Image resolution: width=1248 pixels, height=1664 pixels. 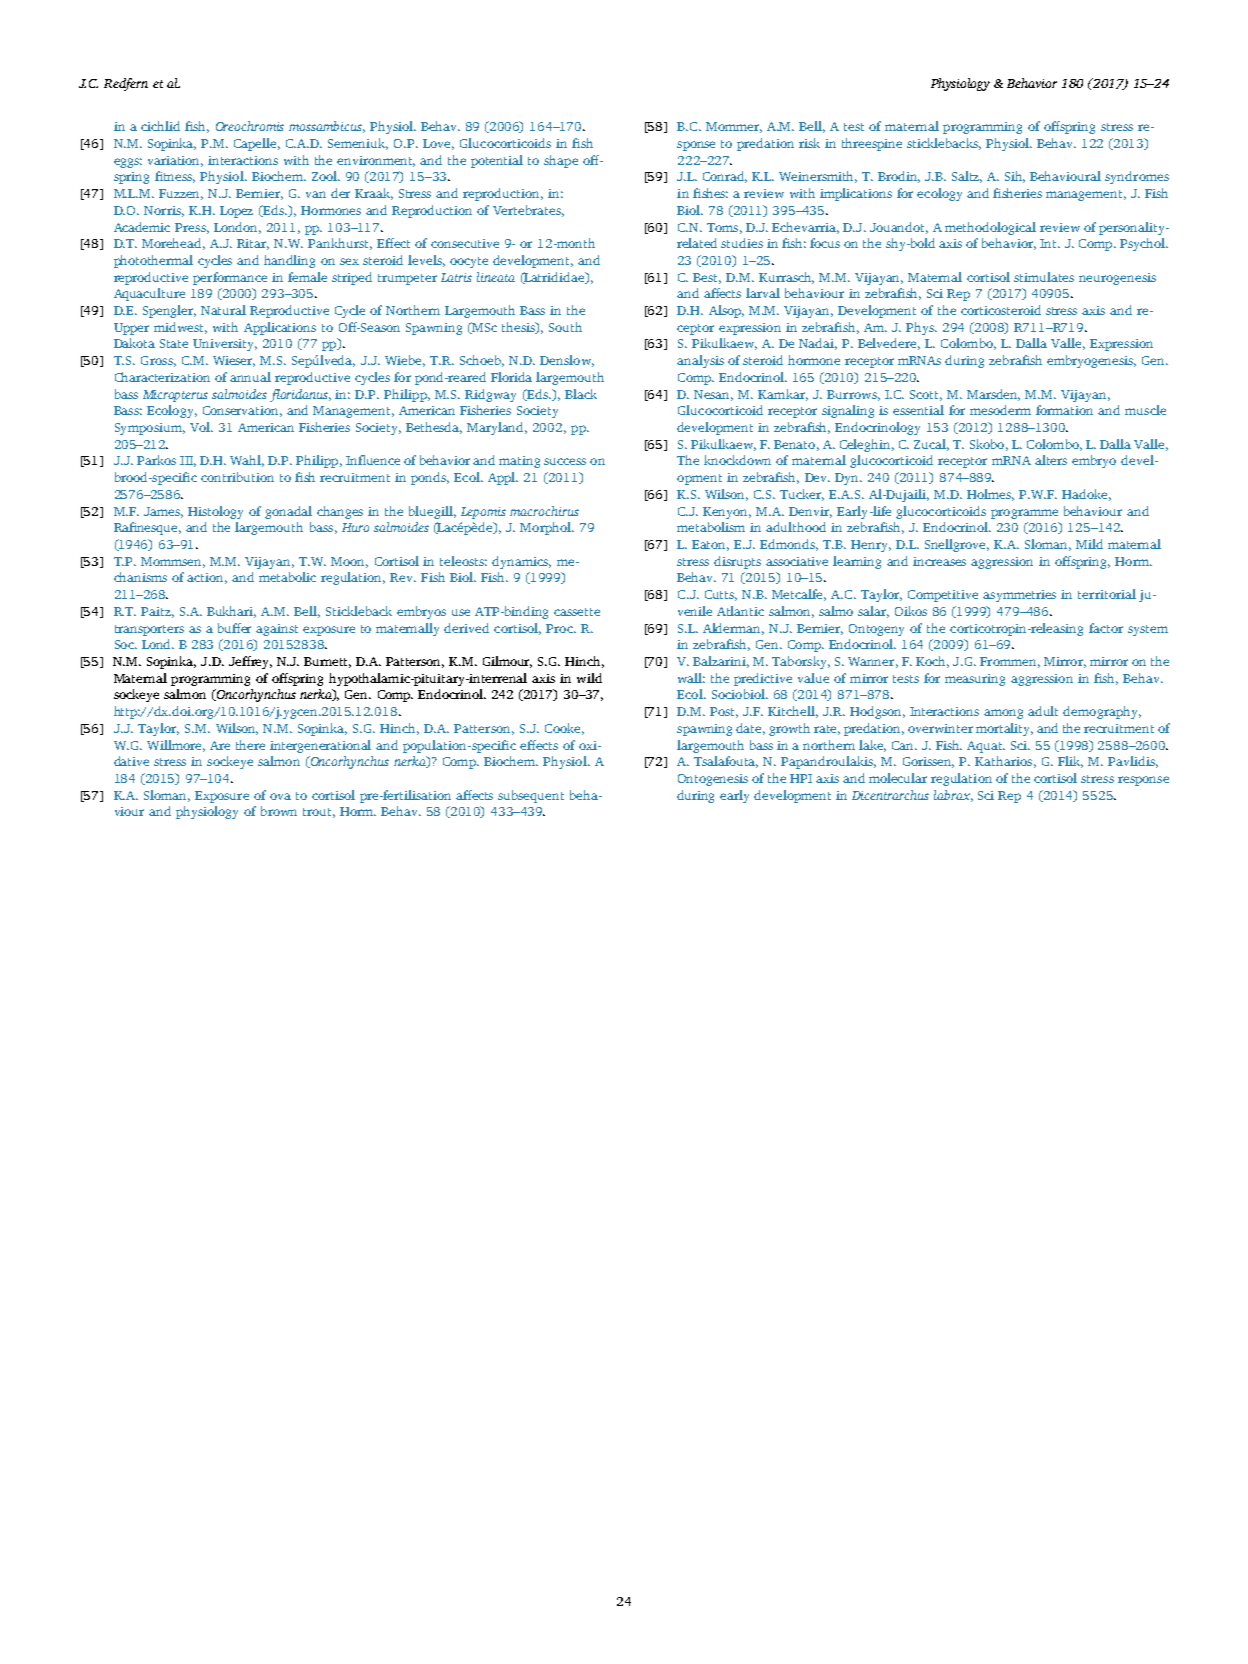 I want to click on variation, so click(x=175, y=161).
